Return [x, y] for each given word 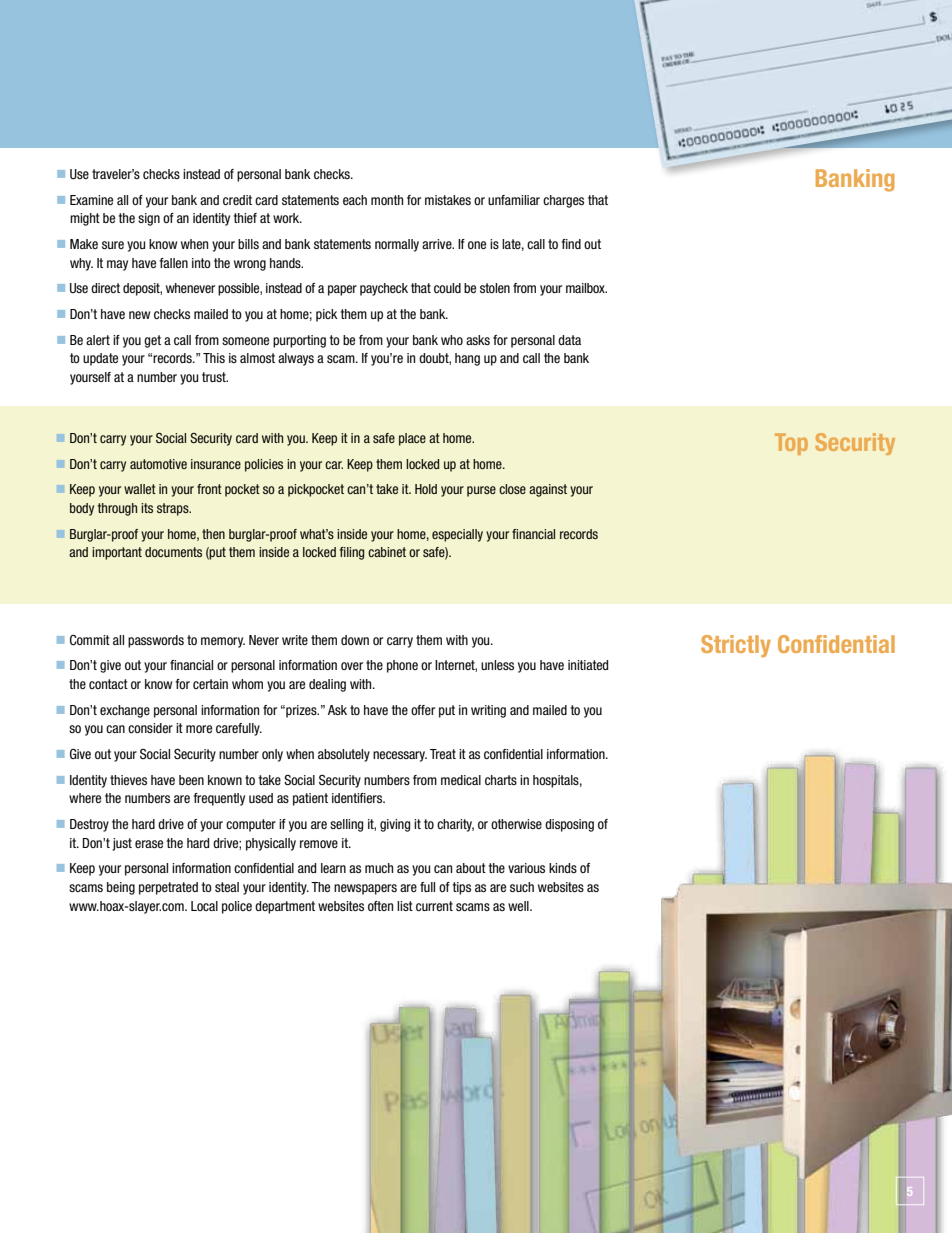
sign [149, 219]
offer [423, 710]
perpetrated [168, 888]
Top [791, 444]
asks [478, 340]
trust [215, 377]
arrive [438, 244]
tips [462, 888]
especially [457, 535]
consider [150, 728]
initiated [588, 665]
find [571, 244]
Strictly [736, 646]
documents [173, 552]
